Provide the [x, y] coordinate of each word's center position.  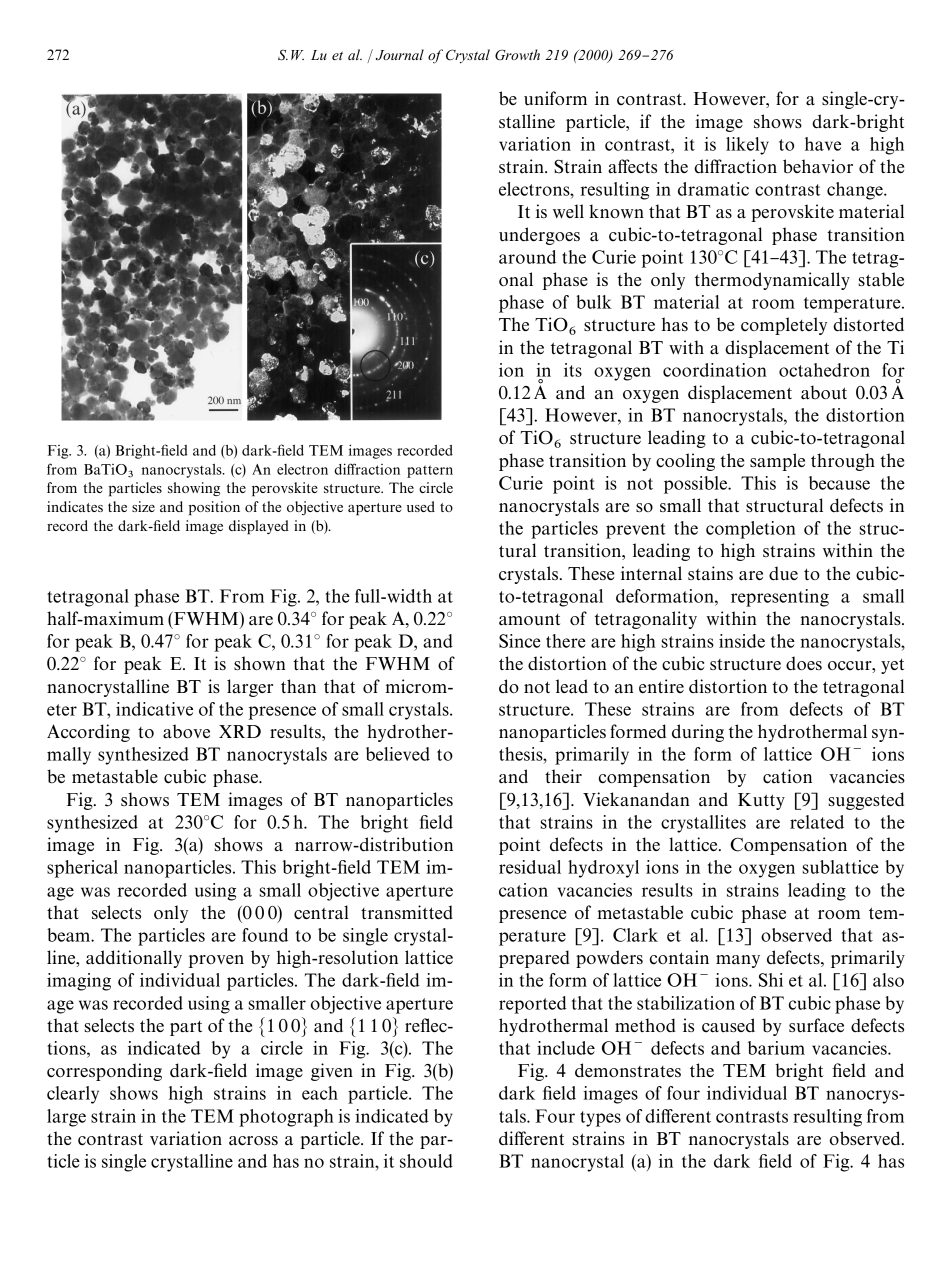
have [823, 144]
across [253, 1141]
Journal [400, 55]
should [426, 1161]
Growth [517, 55]
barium [776, 1048]
